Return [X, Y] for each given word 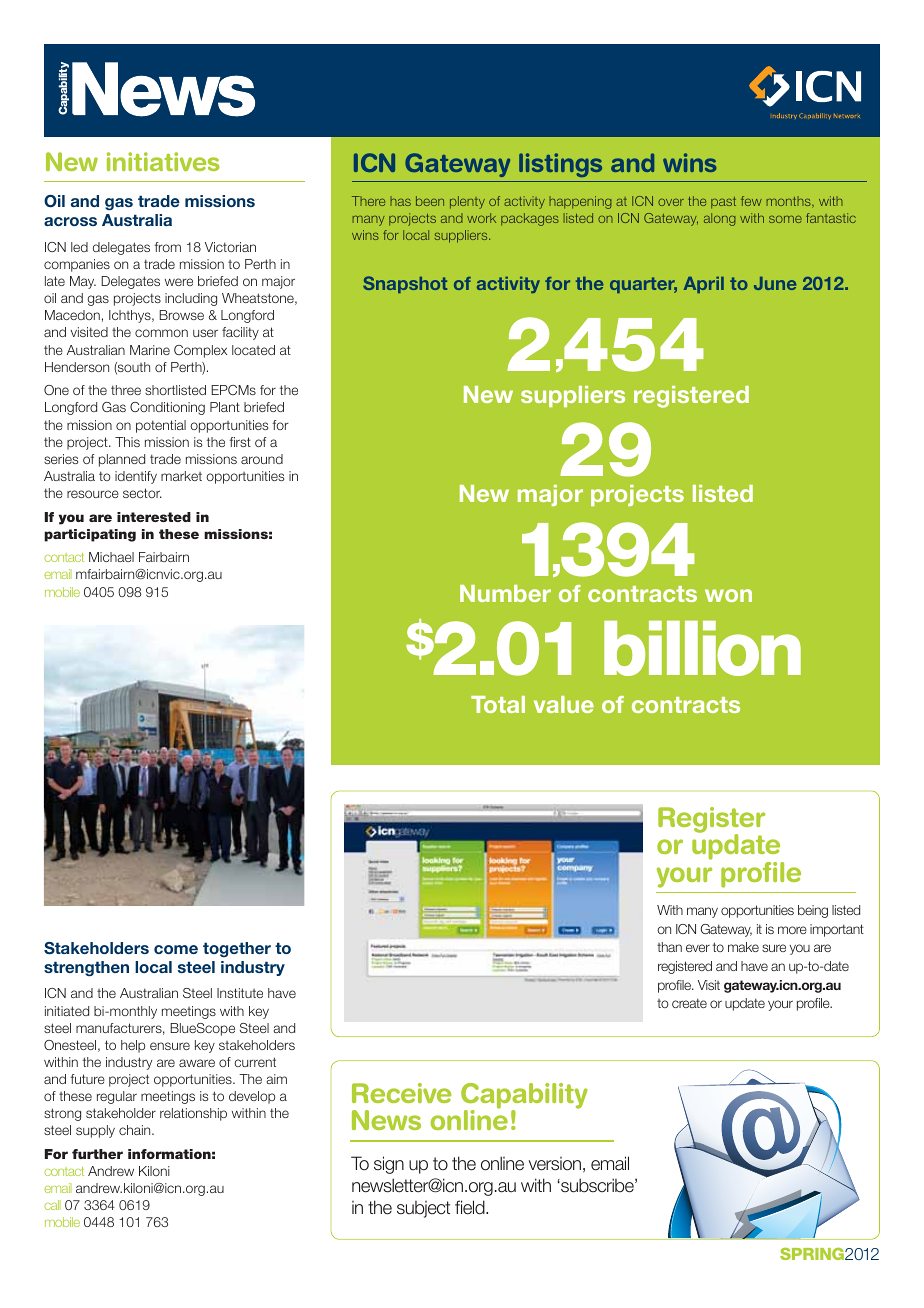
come [176, 949]
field [471, 1207]
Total [498, 704]
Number [505, 593]
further [97, 1154]
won [728, 595]
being [813, 911]
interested [154, 517]
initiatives [163, 161]
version [555, 1164]
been [430, 201]
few [751, 201]
